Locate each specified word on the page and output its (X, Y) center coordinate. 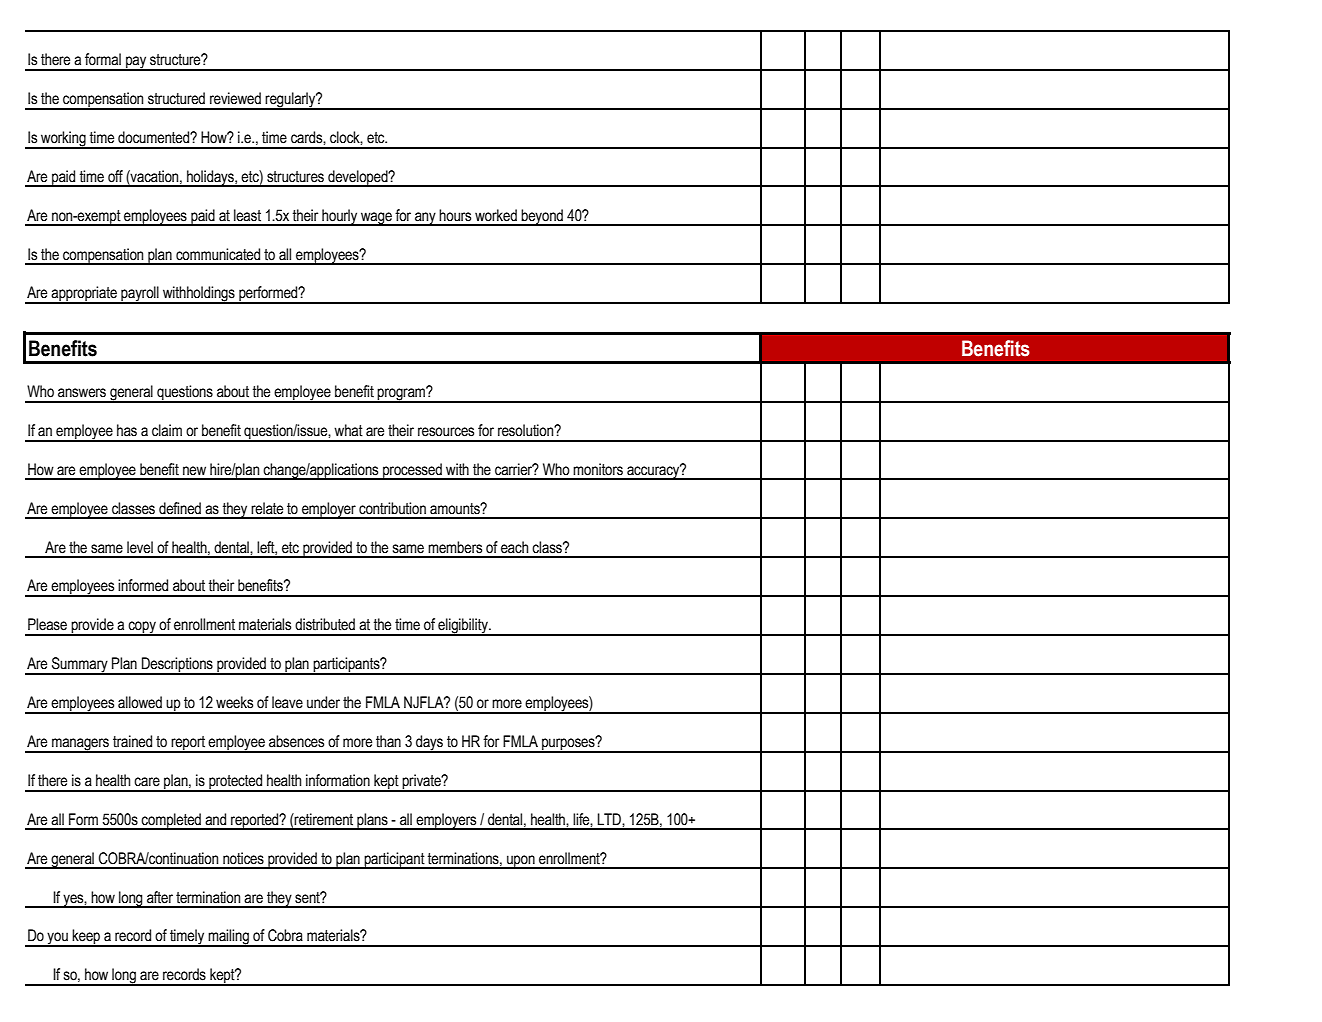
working (63, 140)
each (514, 547)
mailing (228, 938)
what (348, 430)
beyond (542, 217)
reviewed (235, 98)
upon (521, 862)
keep (87, 938)
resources (446, 432)
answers (82, 393)
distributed (325, 624)
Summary (80, 666)
